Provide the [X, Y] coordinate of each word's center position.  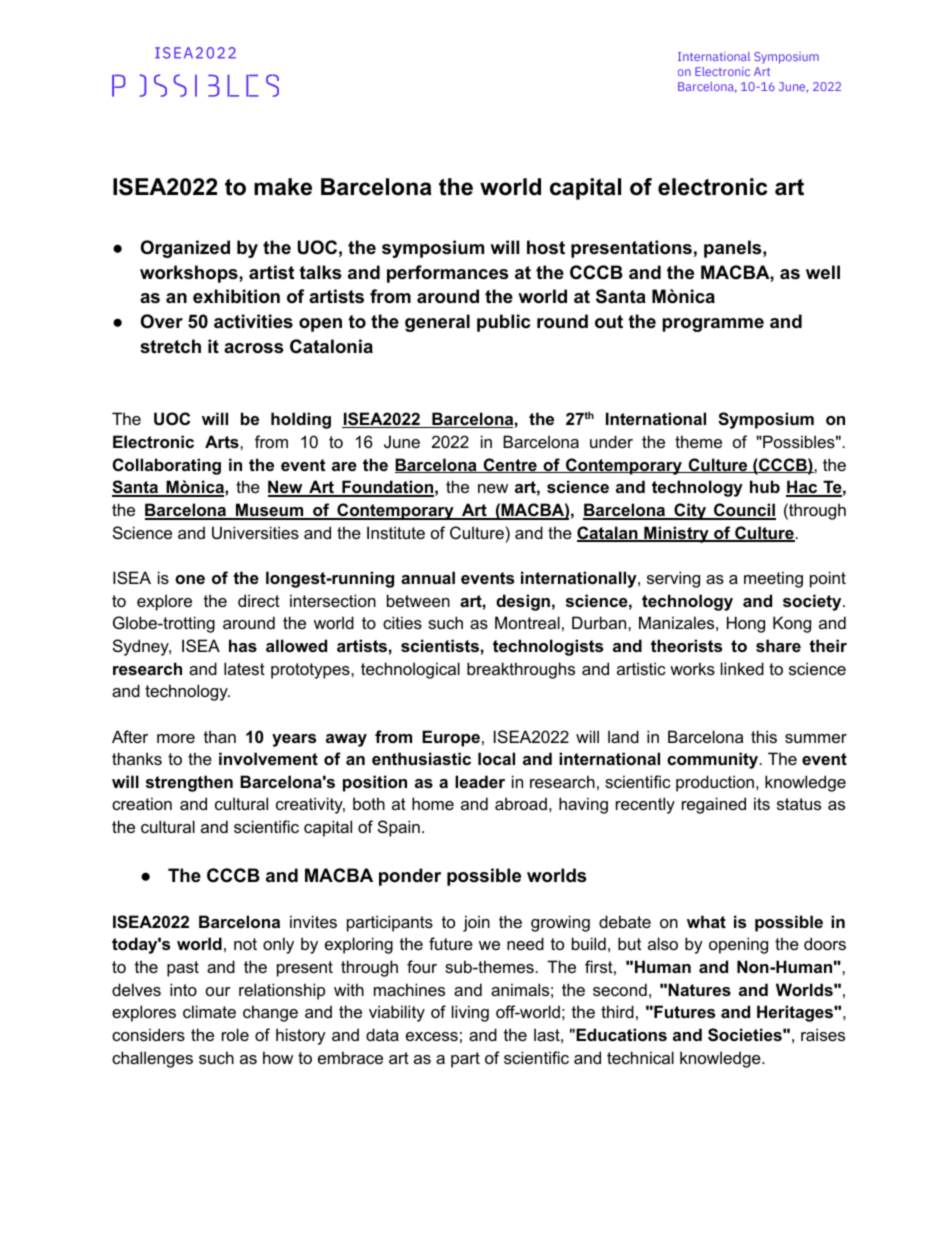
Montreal [527, 622]
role [235, 1034]
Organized [185, 249]
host [546, 247]
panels [732, 249]
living [470, 1013]
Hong [746, 624]
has [243, 645]
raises [823, 1034]
